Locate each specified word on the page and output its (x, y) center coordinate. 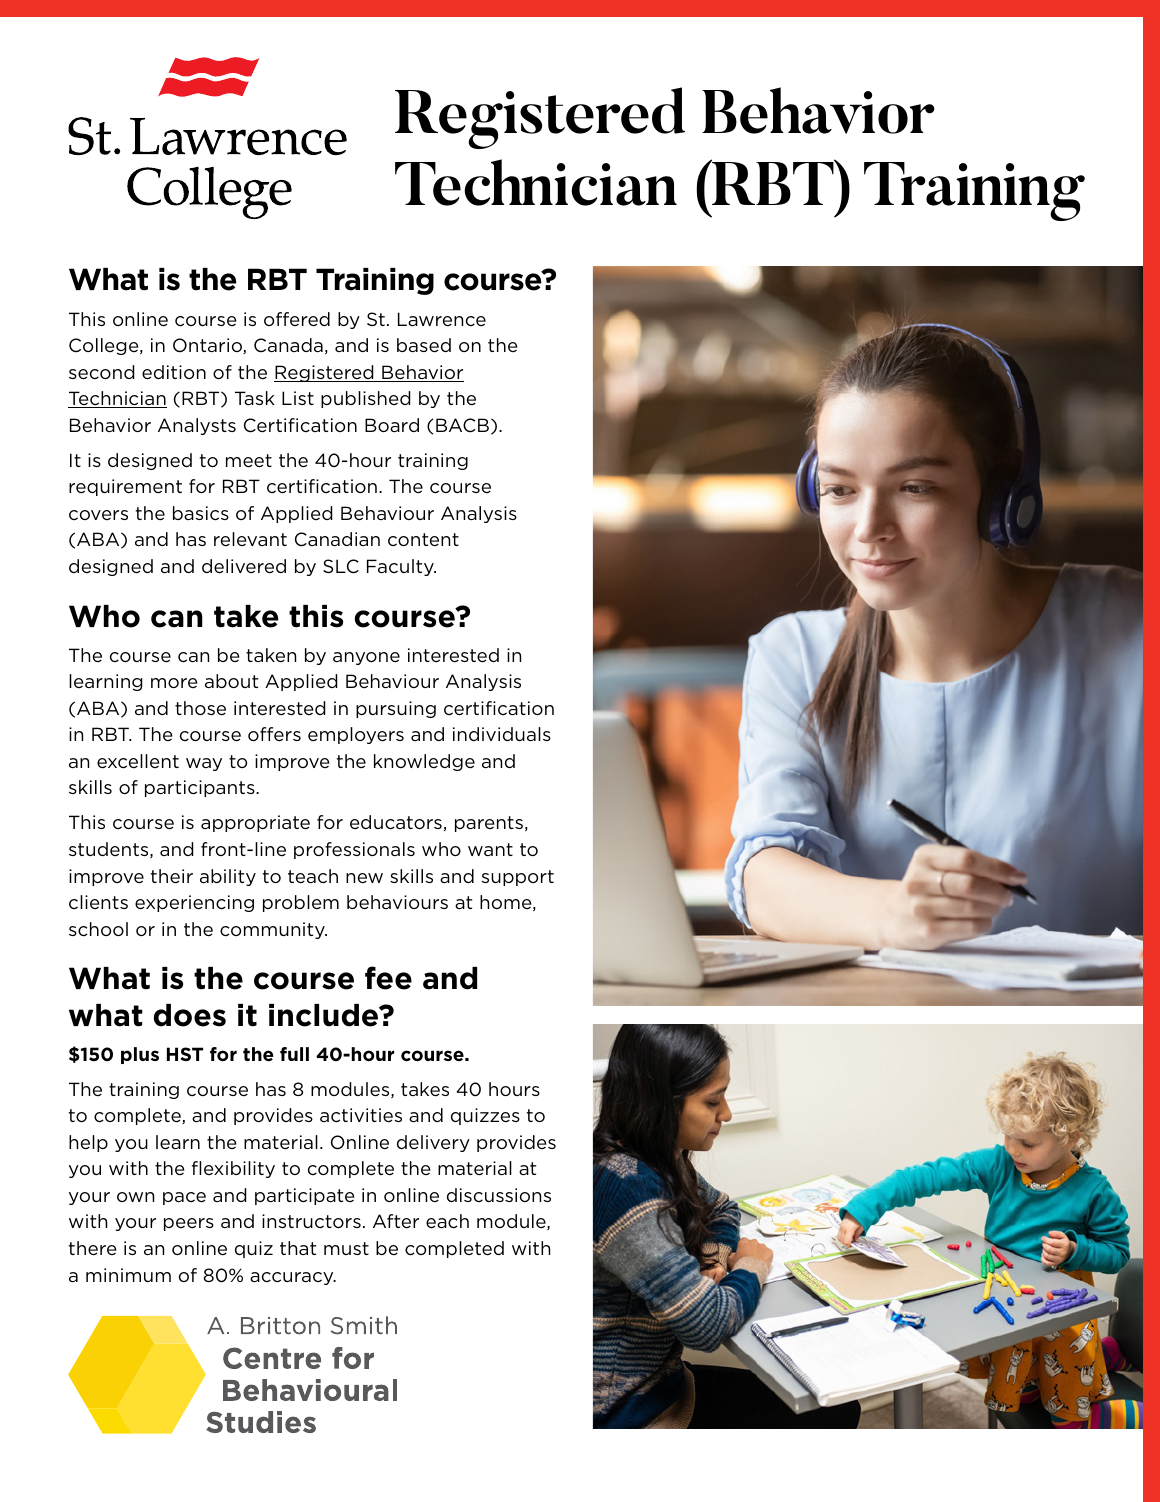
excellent (138, 761)
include (325, 1015)
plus (140, 1055)
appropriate (255, 823)
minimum (128, 1275)
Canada (288, 345)
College (105, 346)
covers (98, 515)
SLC (341, 566)
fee (388, 978)
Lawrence (442, 319)
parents (489, 824)
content (423, 539)
